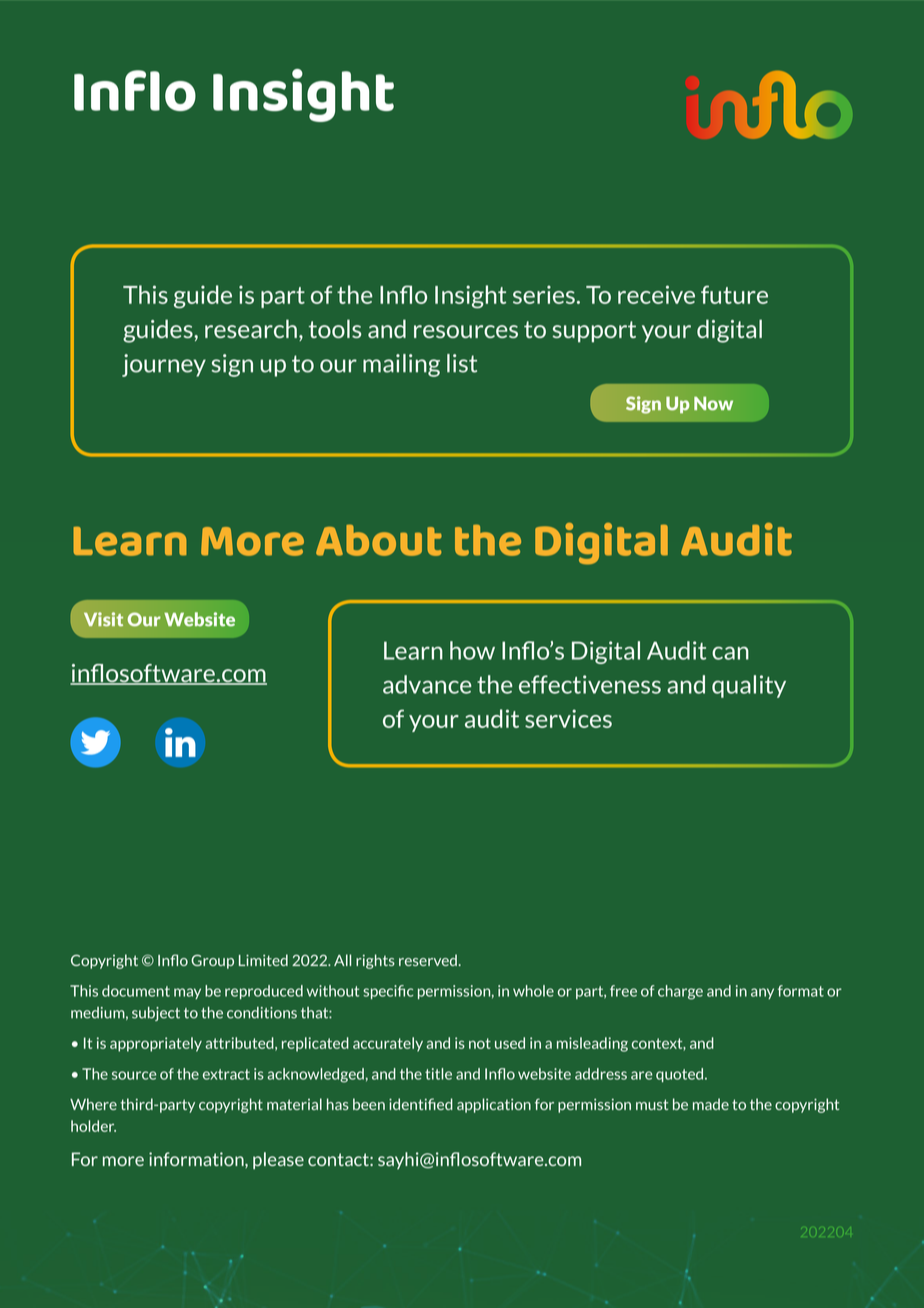  What do you see at coordinates (164, 365) in the screenshot?
I see `journey` at bounding box center [164, 365].
